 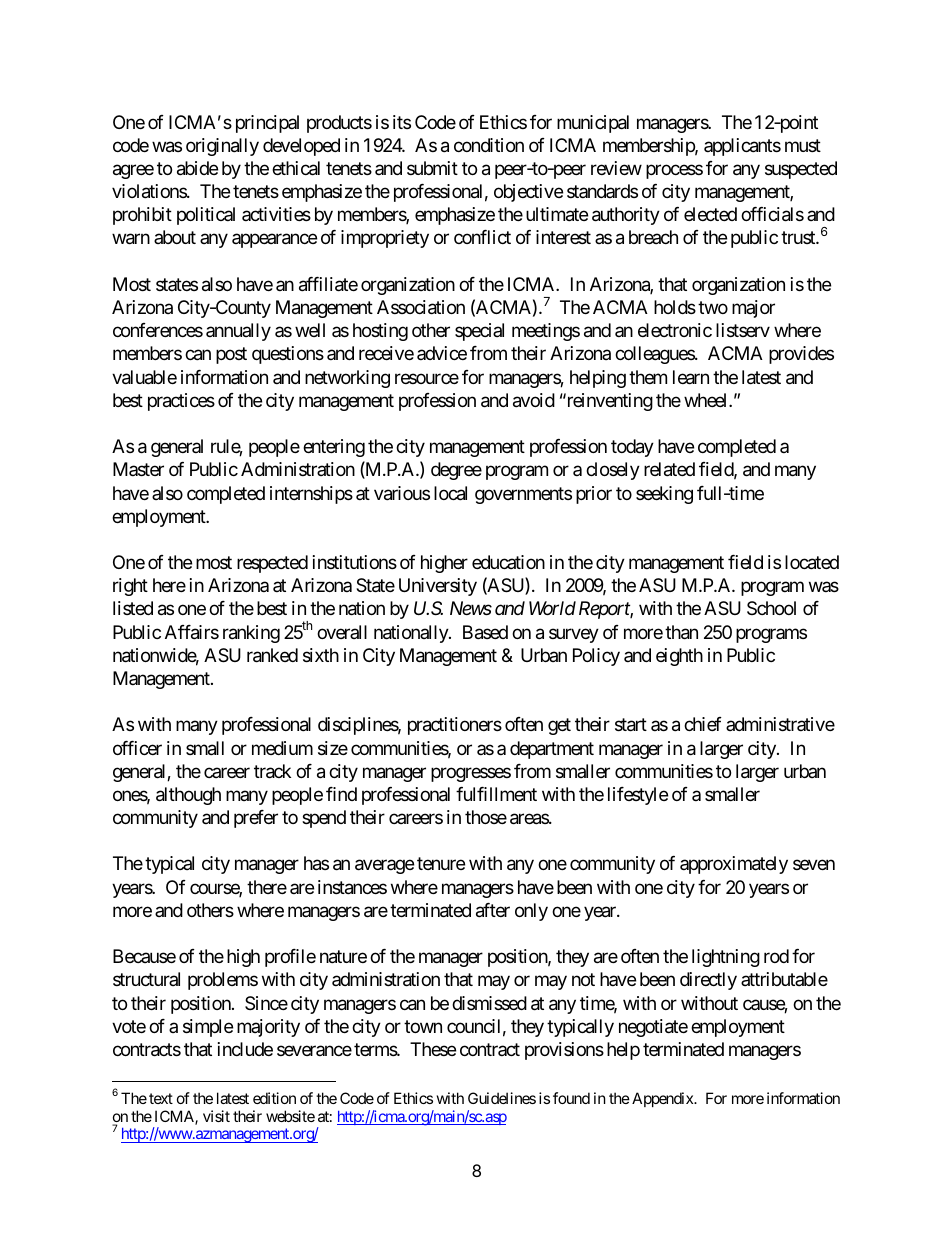 What do you see at coordinates (251, 634) in the screenshot?
I see `ranking` at bounding box center [251, 634].
